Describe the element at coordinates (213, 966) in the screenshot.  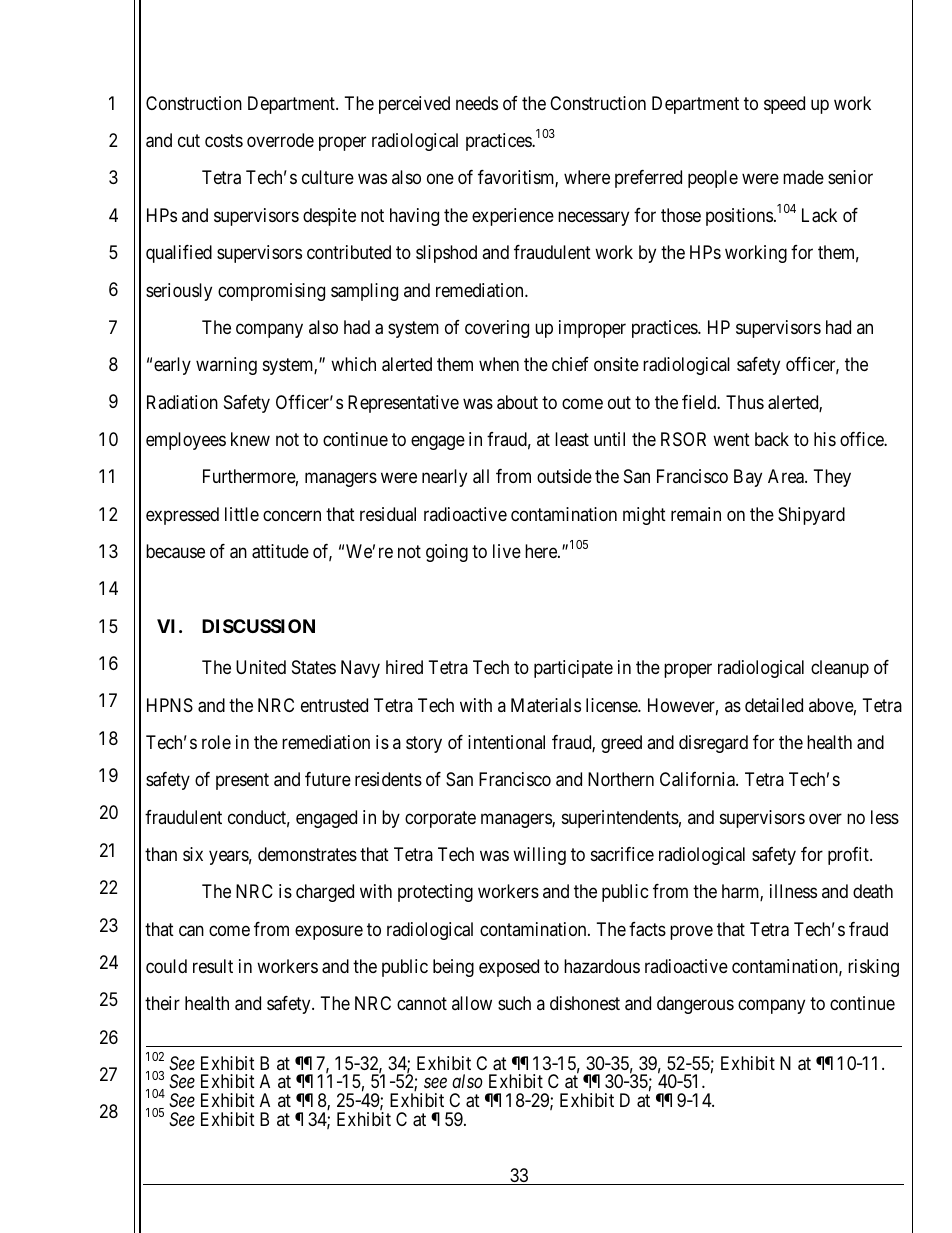
I see `result` at that location.
